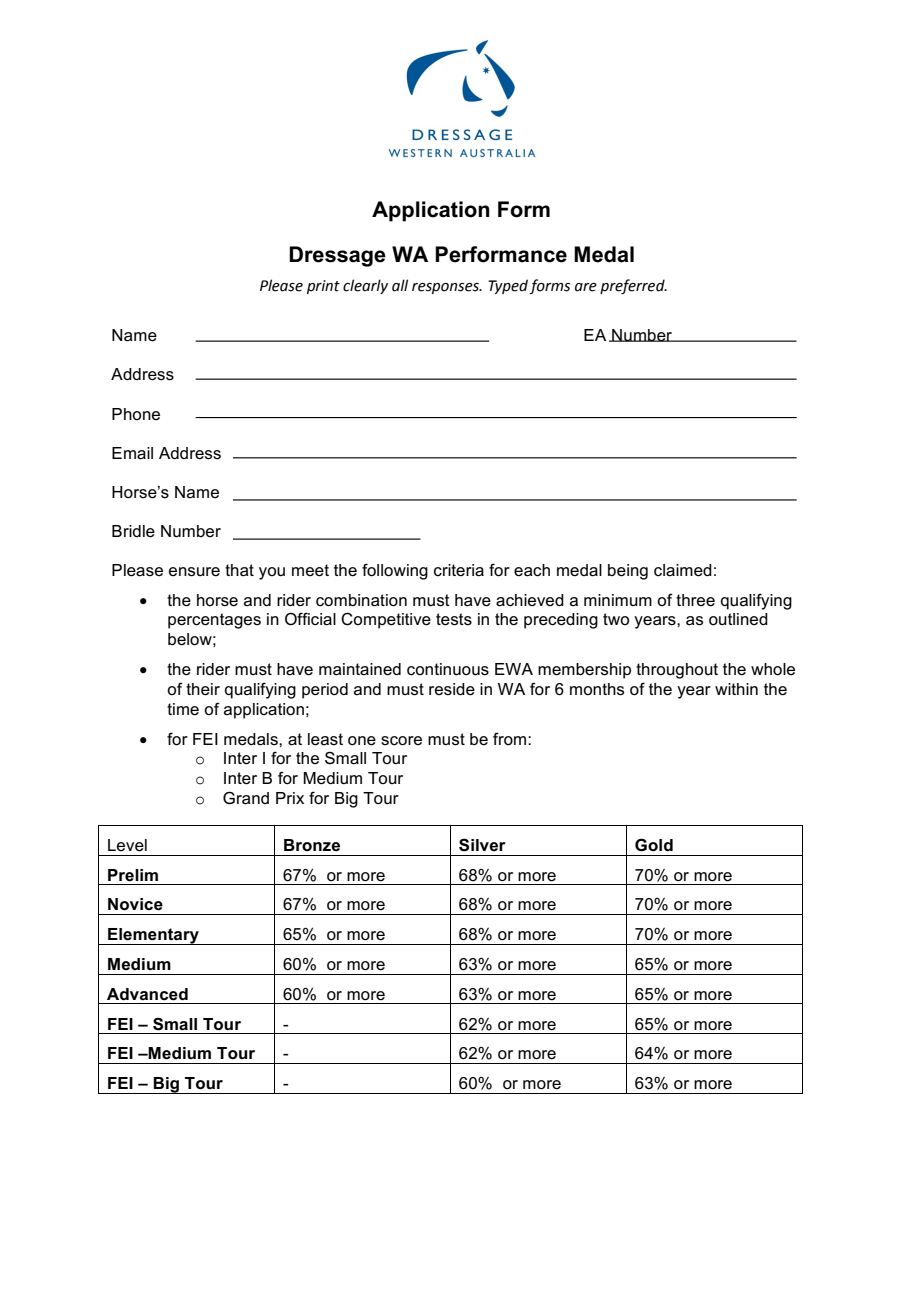  I want to click on Dressage, so click(337, 256).
